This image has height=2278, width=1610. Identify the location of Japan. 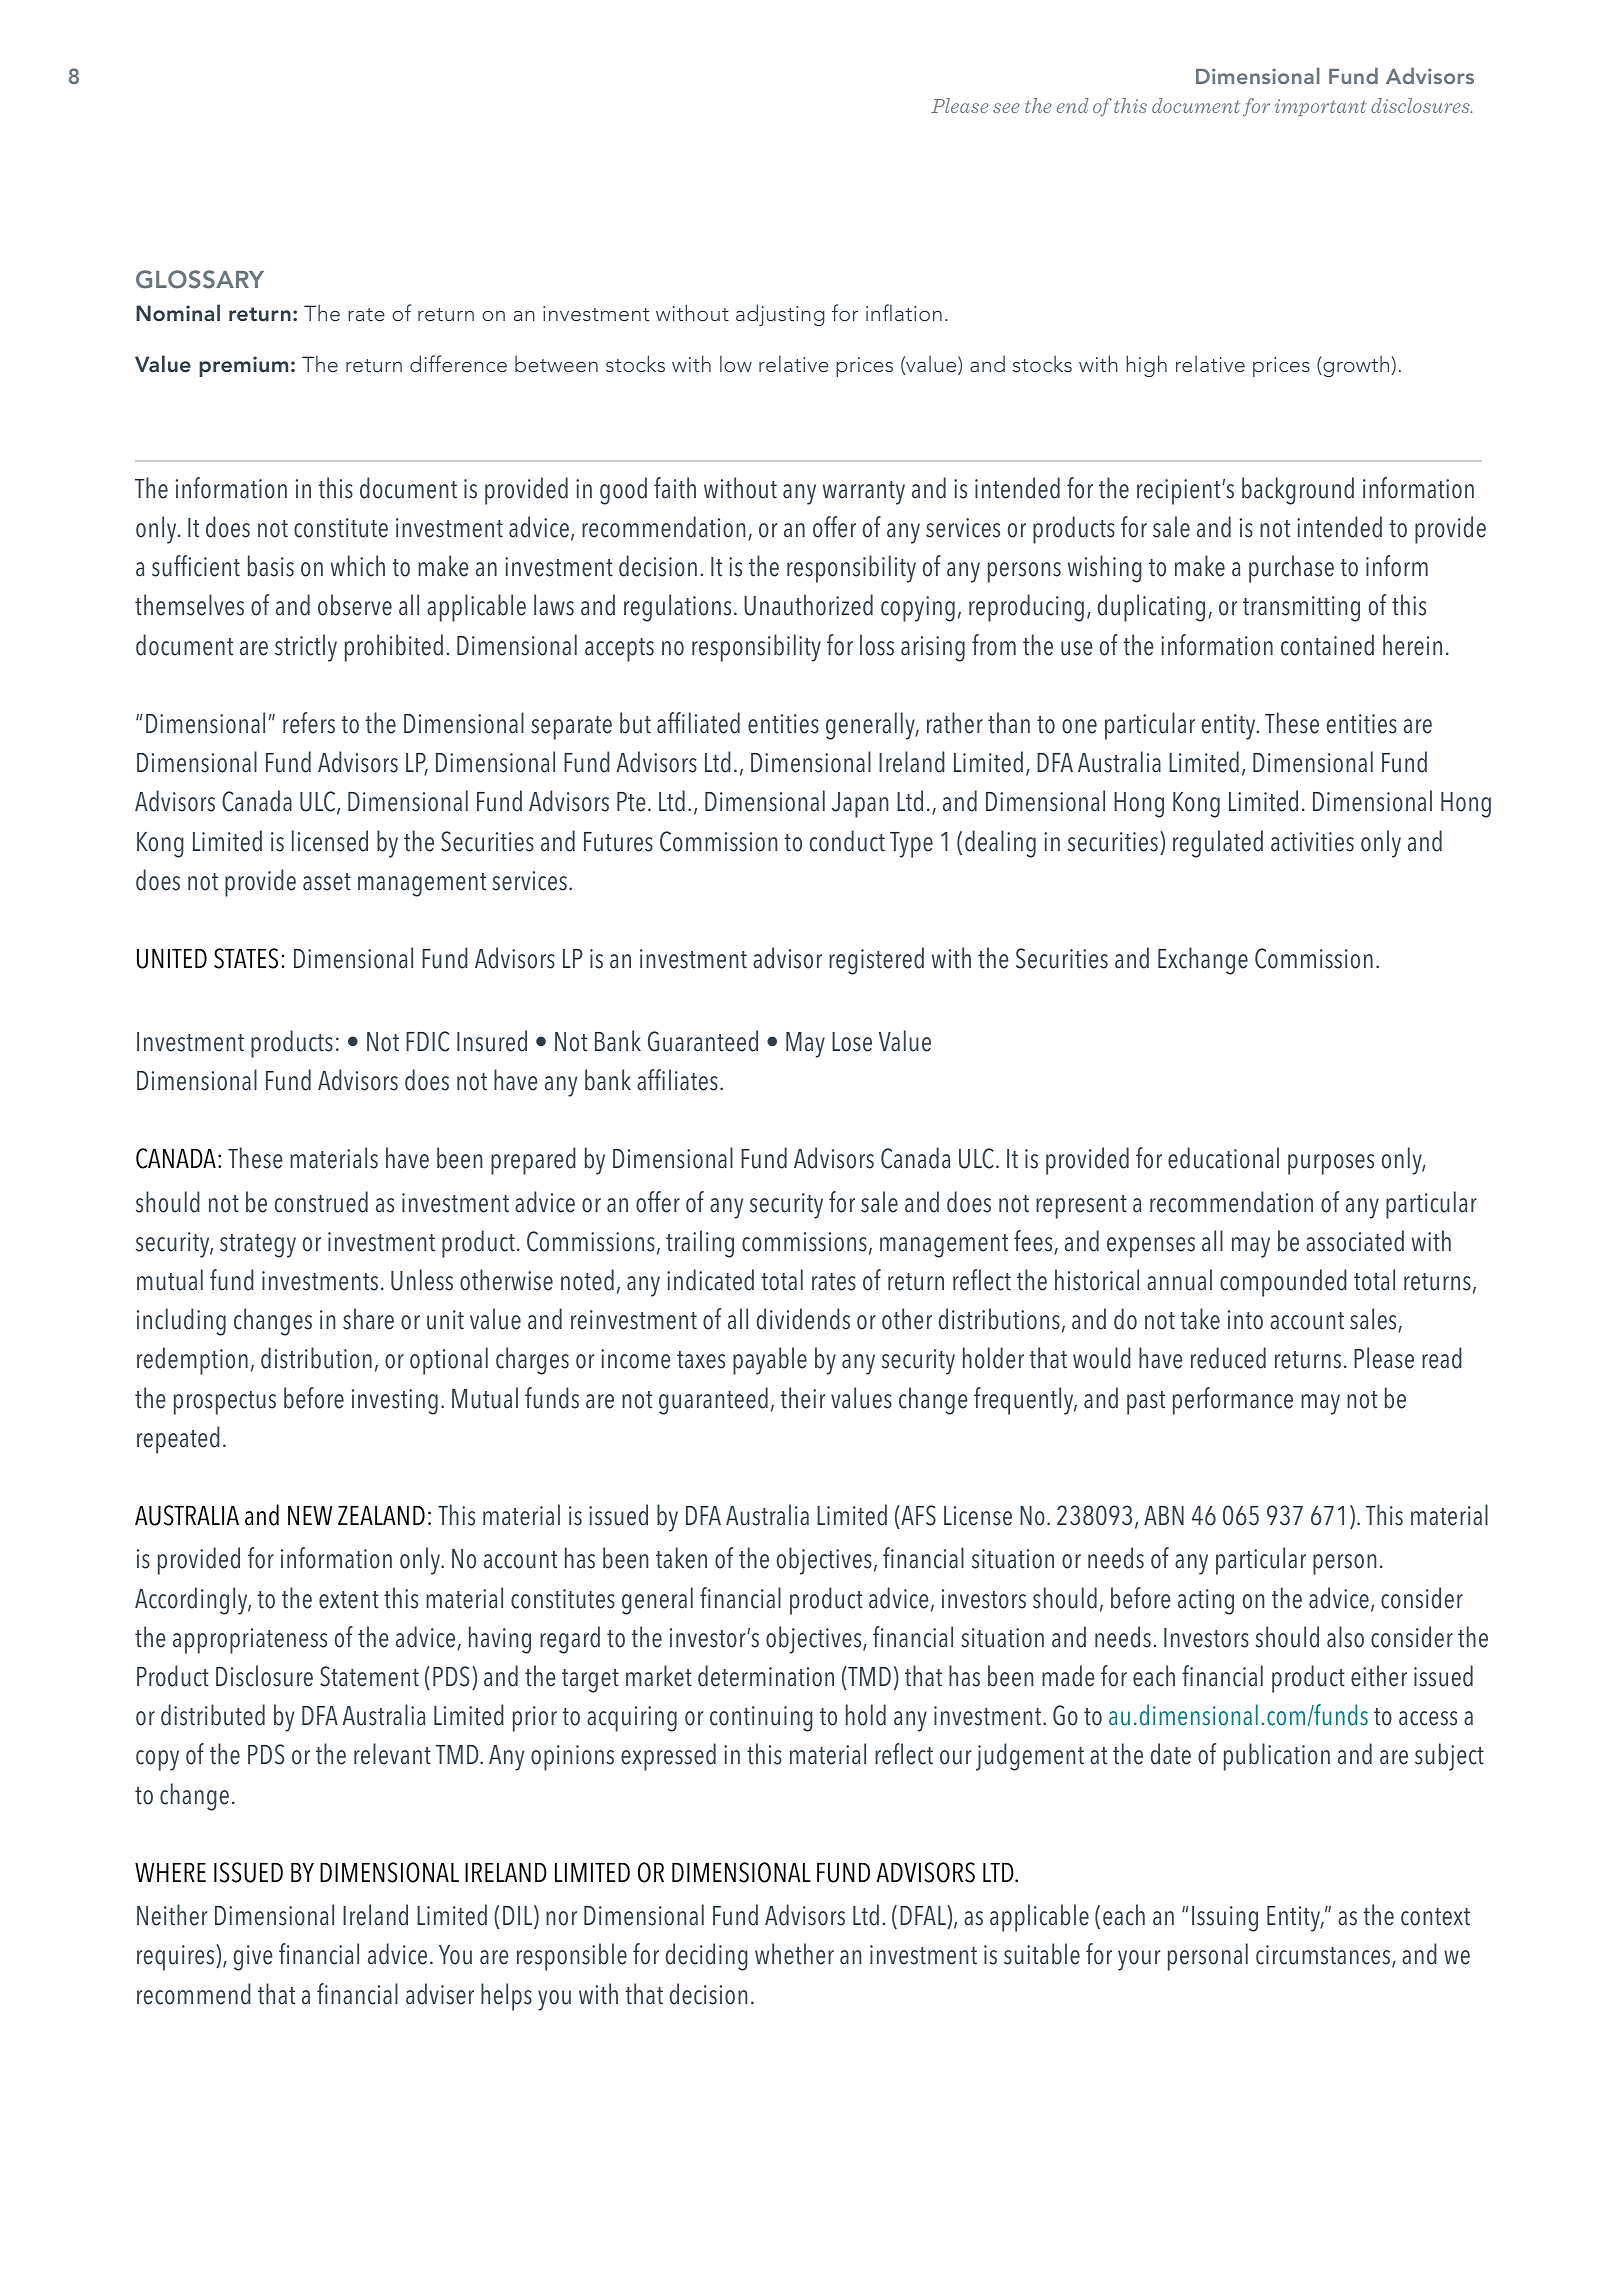
(860, 805).
